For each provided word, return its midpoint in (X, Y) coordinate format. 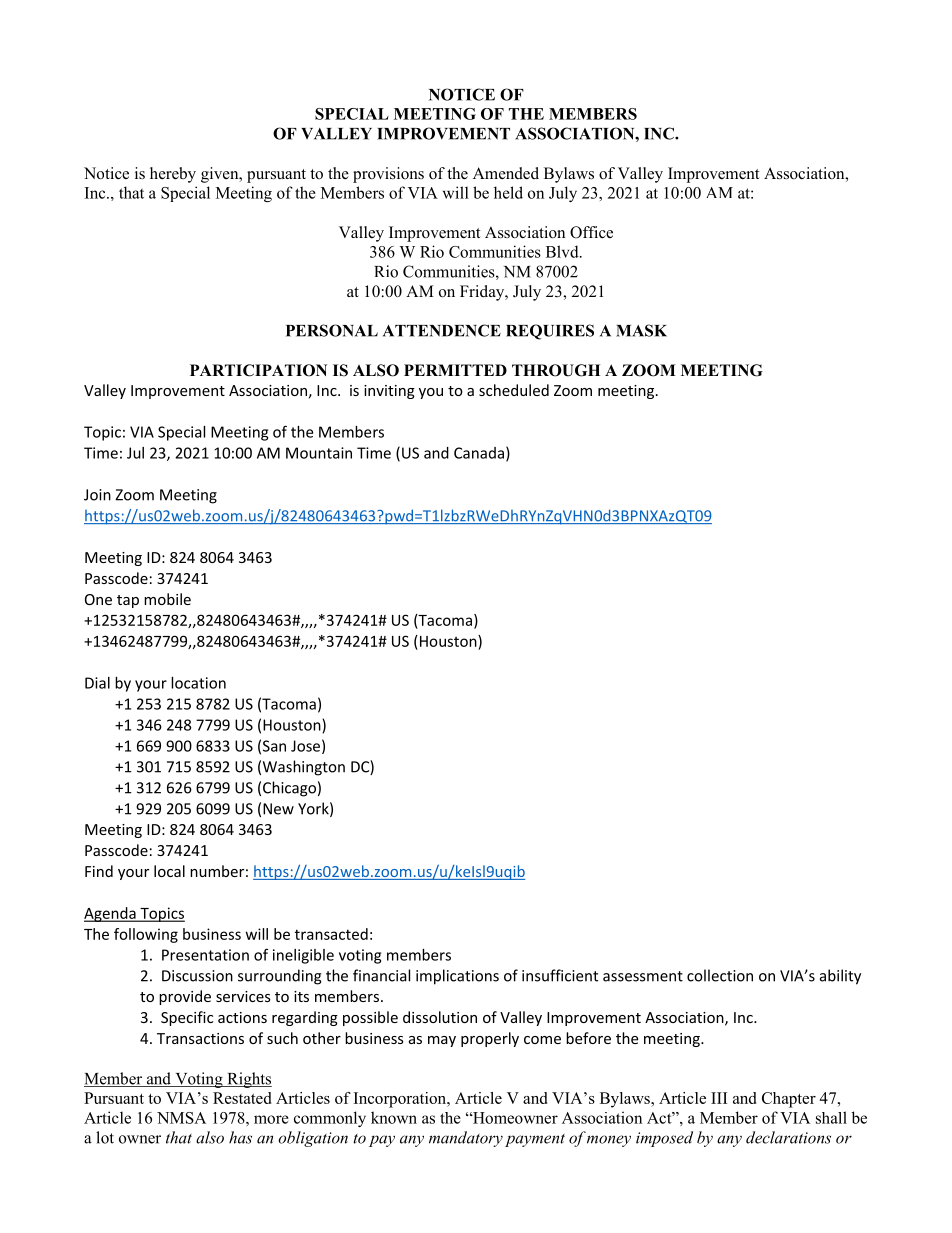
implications (457, 977)
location (198, 683)
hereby (173, 175)
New (278, 809)
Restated (242, 1098)
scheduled (514, 390)
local (169, 871)
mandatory (466, 1139)
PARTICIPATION (258, 370)
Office (591, 232)
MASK (641, 330)
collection (720, 975)
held (508, 192)
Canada (479, 453)
